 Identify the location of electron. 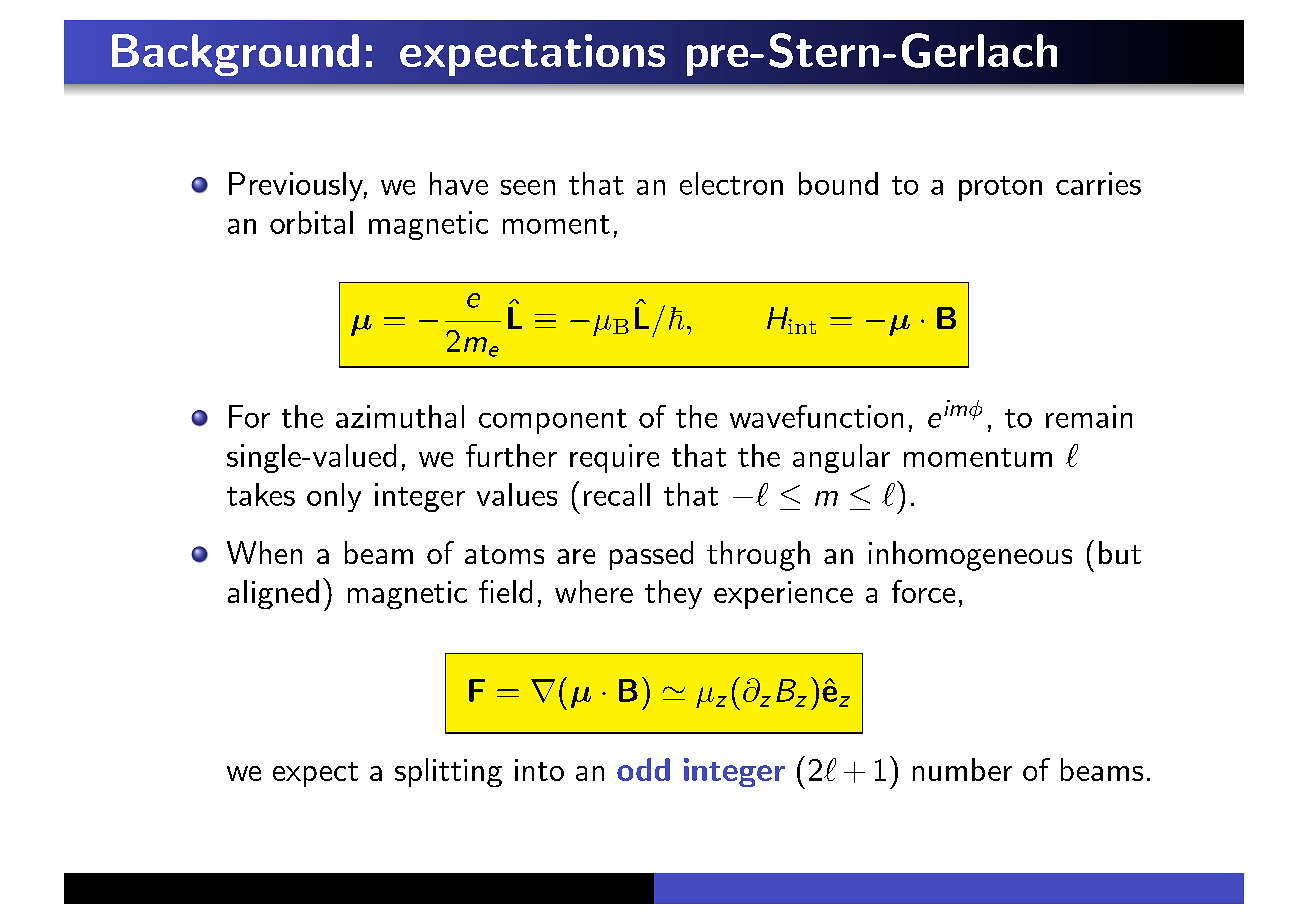
(731, 183).
